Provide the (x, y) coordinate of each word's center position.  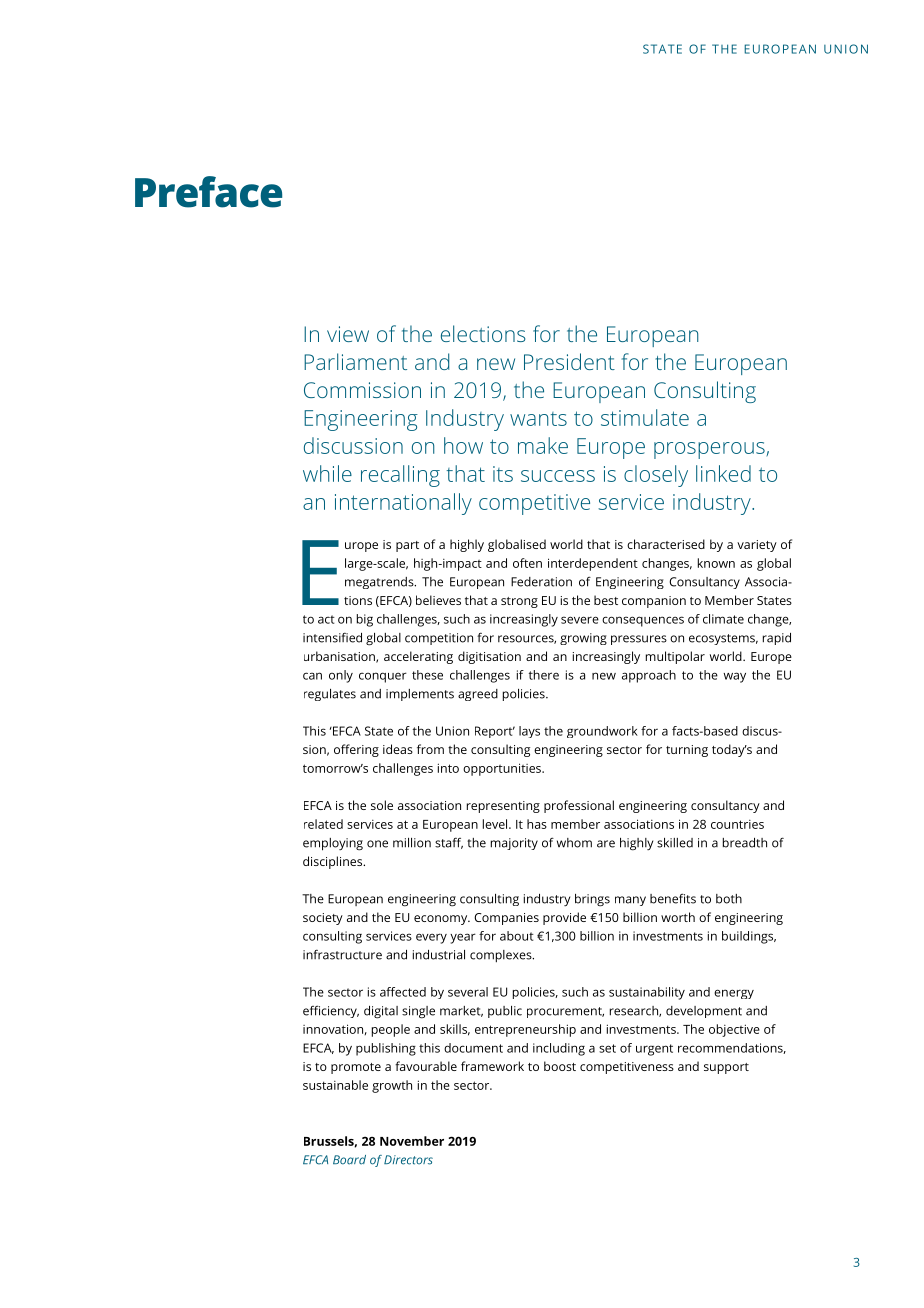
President (569, 361)
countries (737, 824)
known (716, 563)
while (327, 473)
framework (492, 1066)
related (323, 824)
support (726, 1068)
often (527, 563)
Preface (208, 192)
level (496, 824)
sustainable (335, 1085)
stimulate (645, 417)
